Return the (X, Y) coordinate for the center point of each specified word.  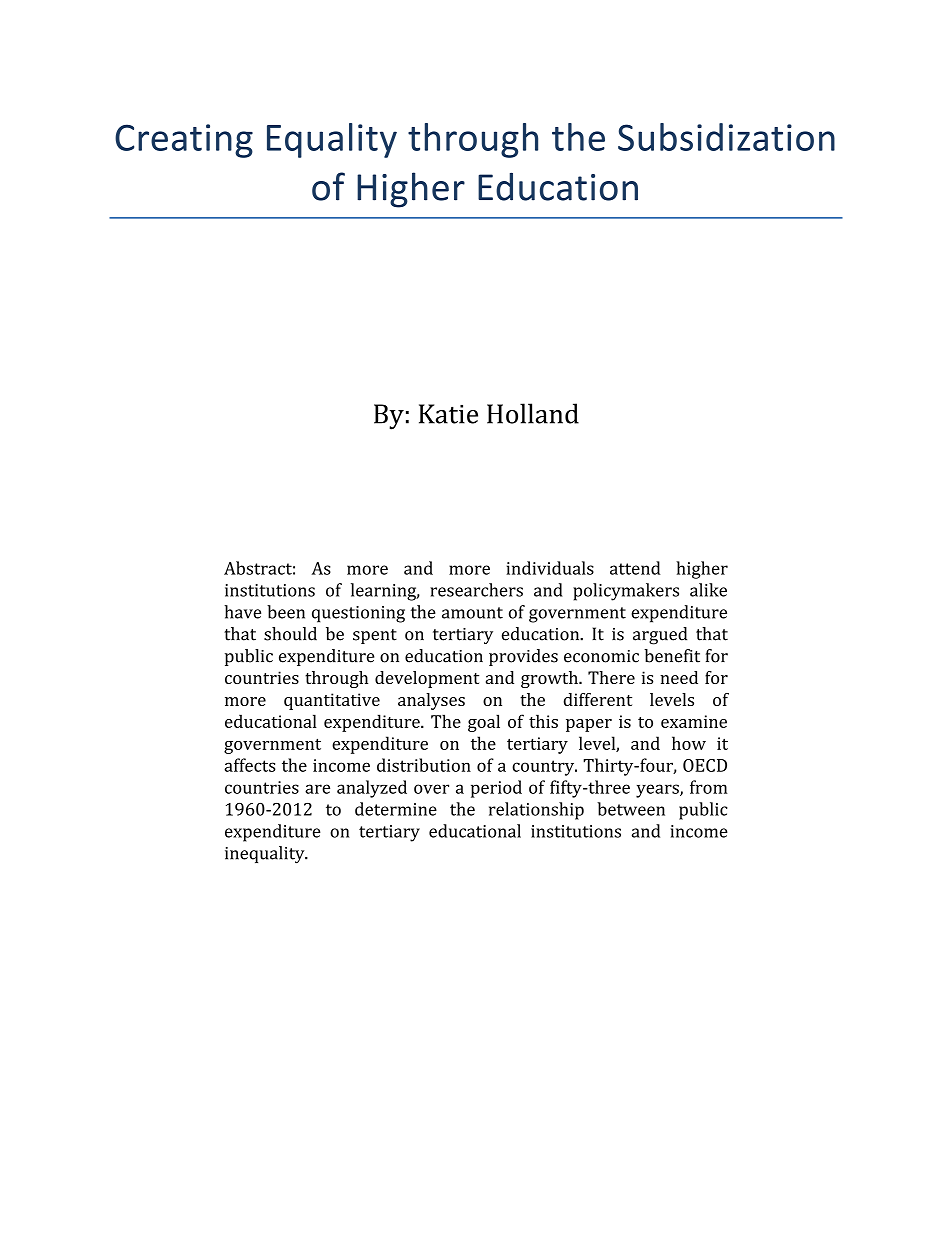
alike (708, 590)
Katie (448, 414)
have (242, 612)
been (286, 612)
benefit (672, 656)
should (290, 634)
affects (250, 765)
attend (635, 568)
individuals (550, 568)
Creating (184, 141)
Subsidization (726, 137)
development (427, 679)
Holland (533, 413)
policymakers (626, 592)
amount (472, 613)
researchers (476, 590)
